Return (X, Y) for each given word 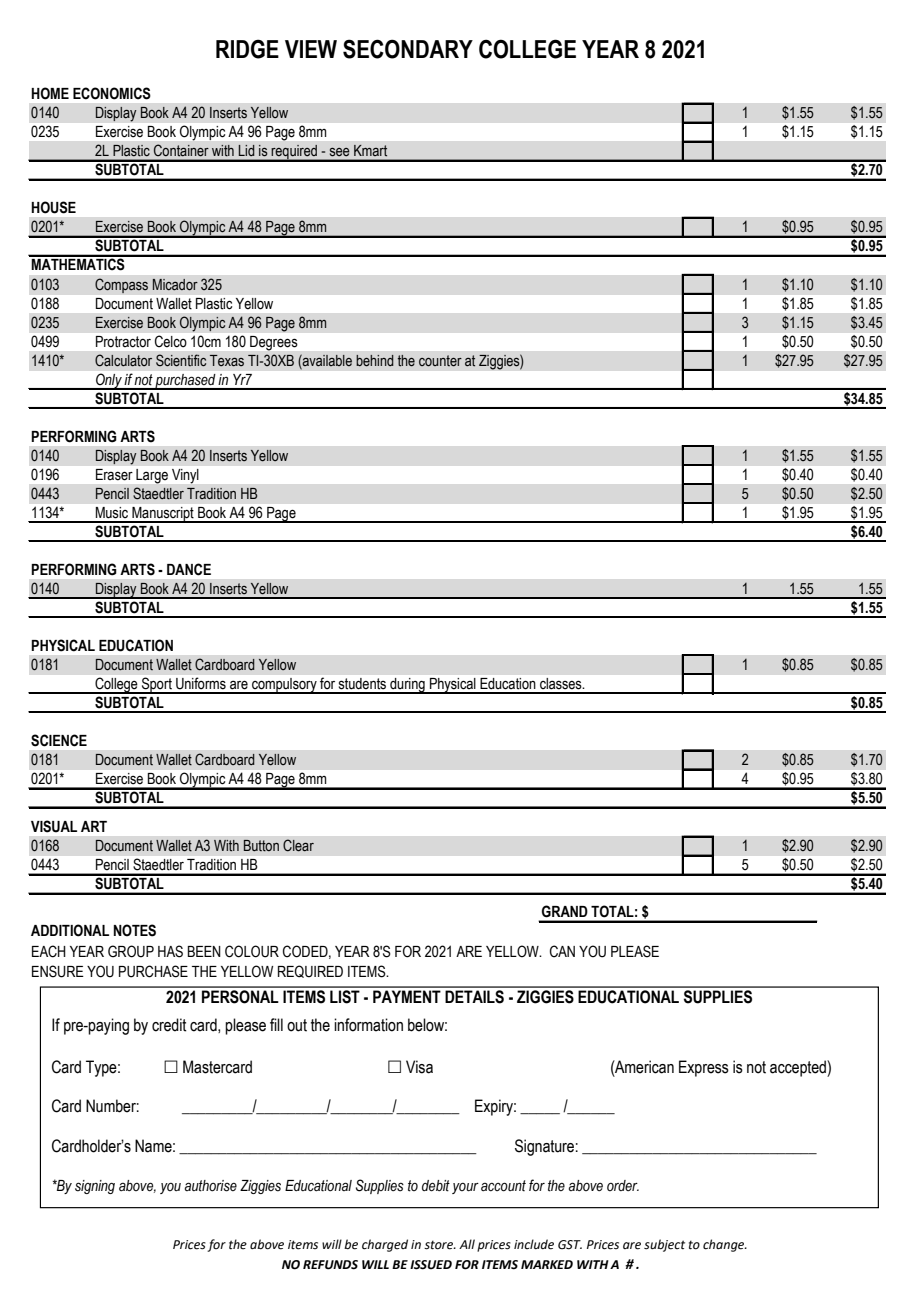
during (407, 686)
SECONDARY (408, 49)
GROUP (131, 951)
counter (440, 361)
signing (95, 1187)
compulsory (284, 686)
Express (704, 1068)
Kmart (370, 150)
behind (375, 361)
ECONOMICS (112, 93)
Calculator (123, 360)
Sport (157, 685)
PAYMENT (407, 996)
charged (385, 1245)
